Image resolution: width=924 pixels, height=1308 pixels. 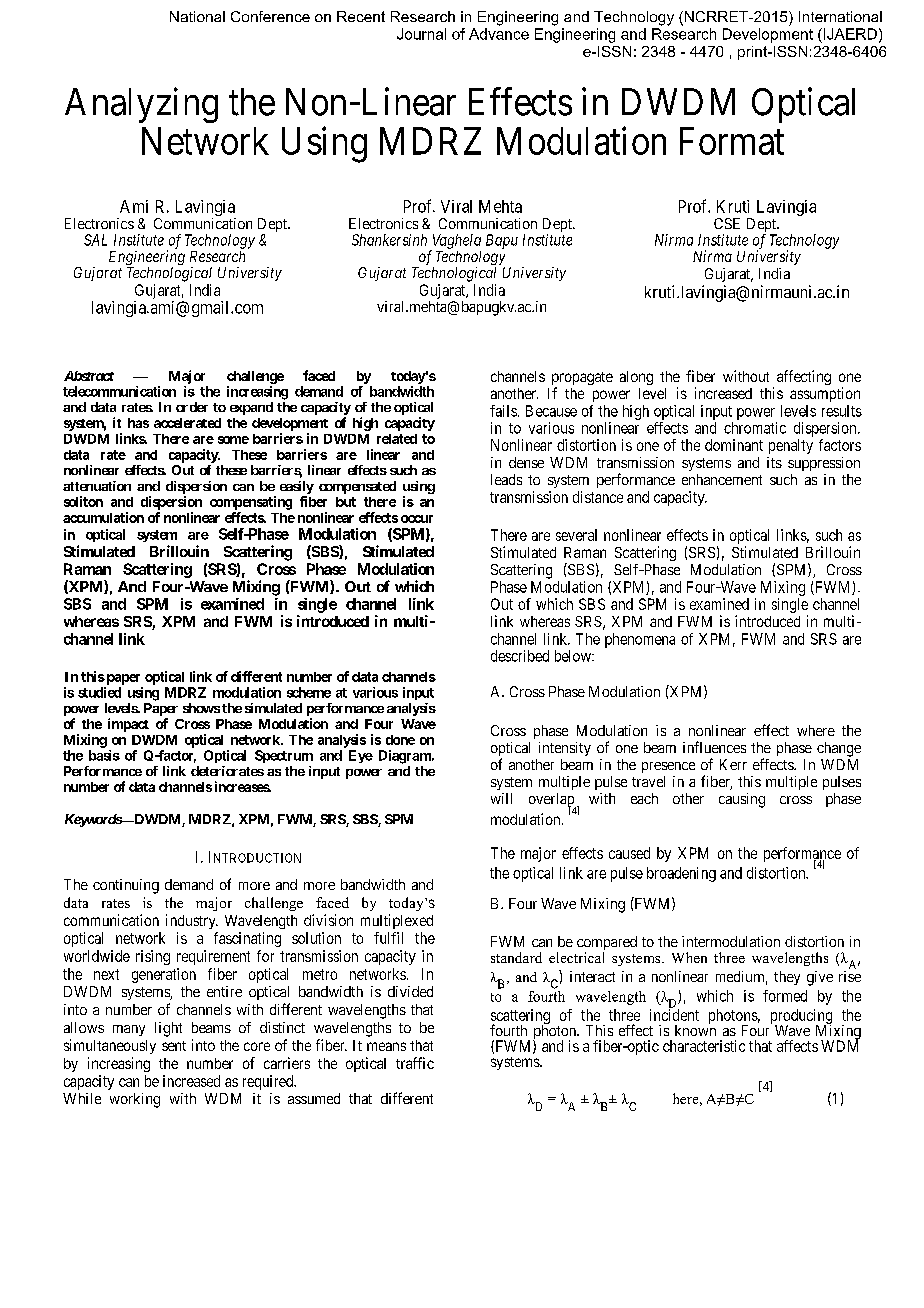 What do you see at coordinates (520, 656) in the screenshot?
I see `described` at bounding box center [520, 656].
